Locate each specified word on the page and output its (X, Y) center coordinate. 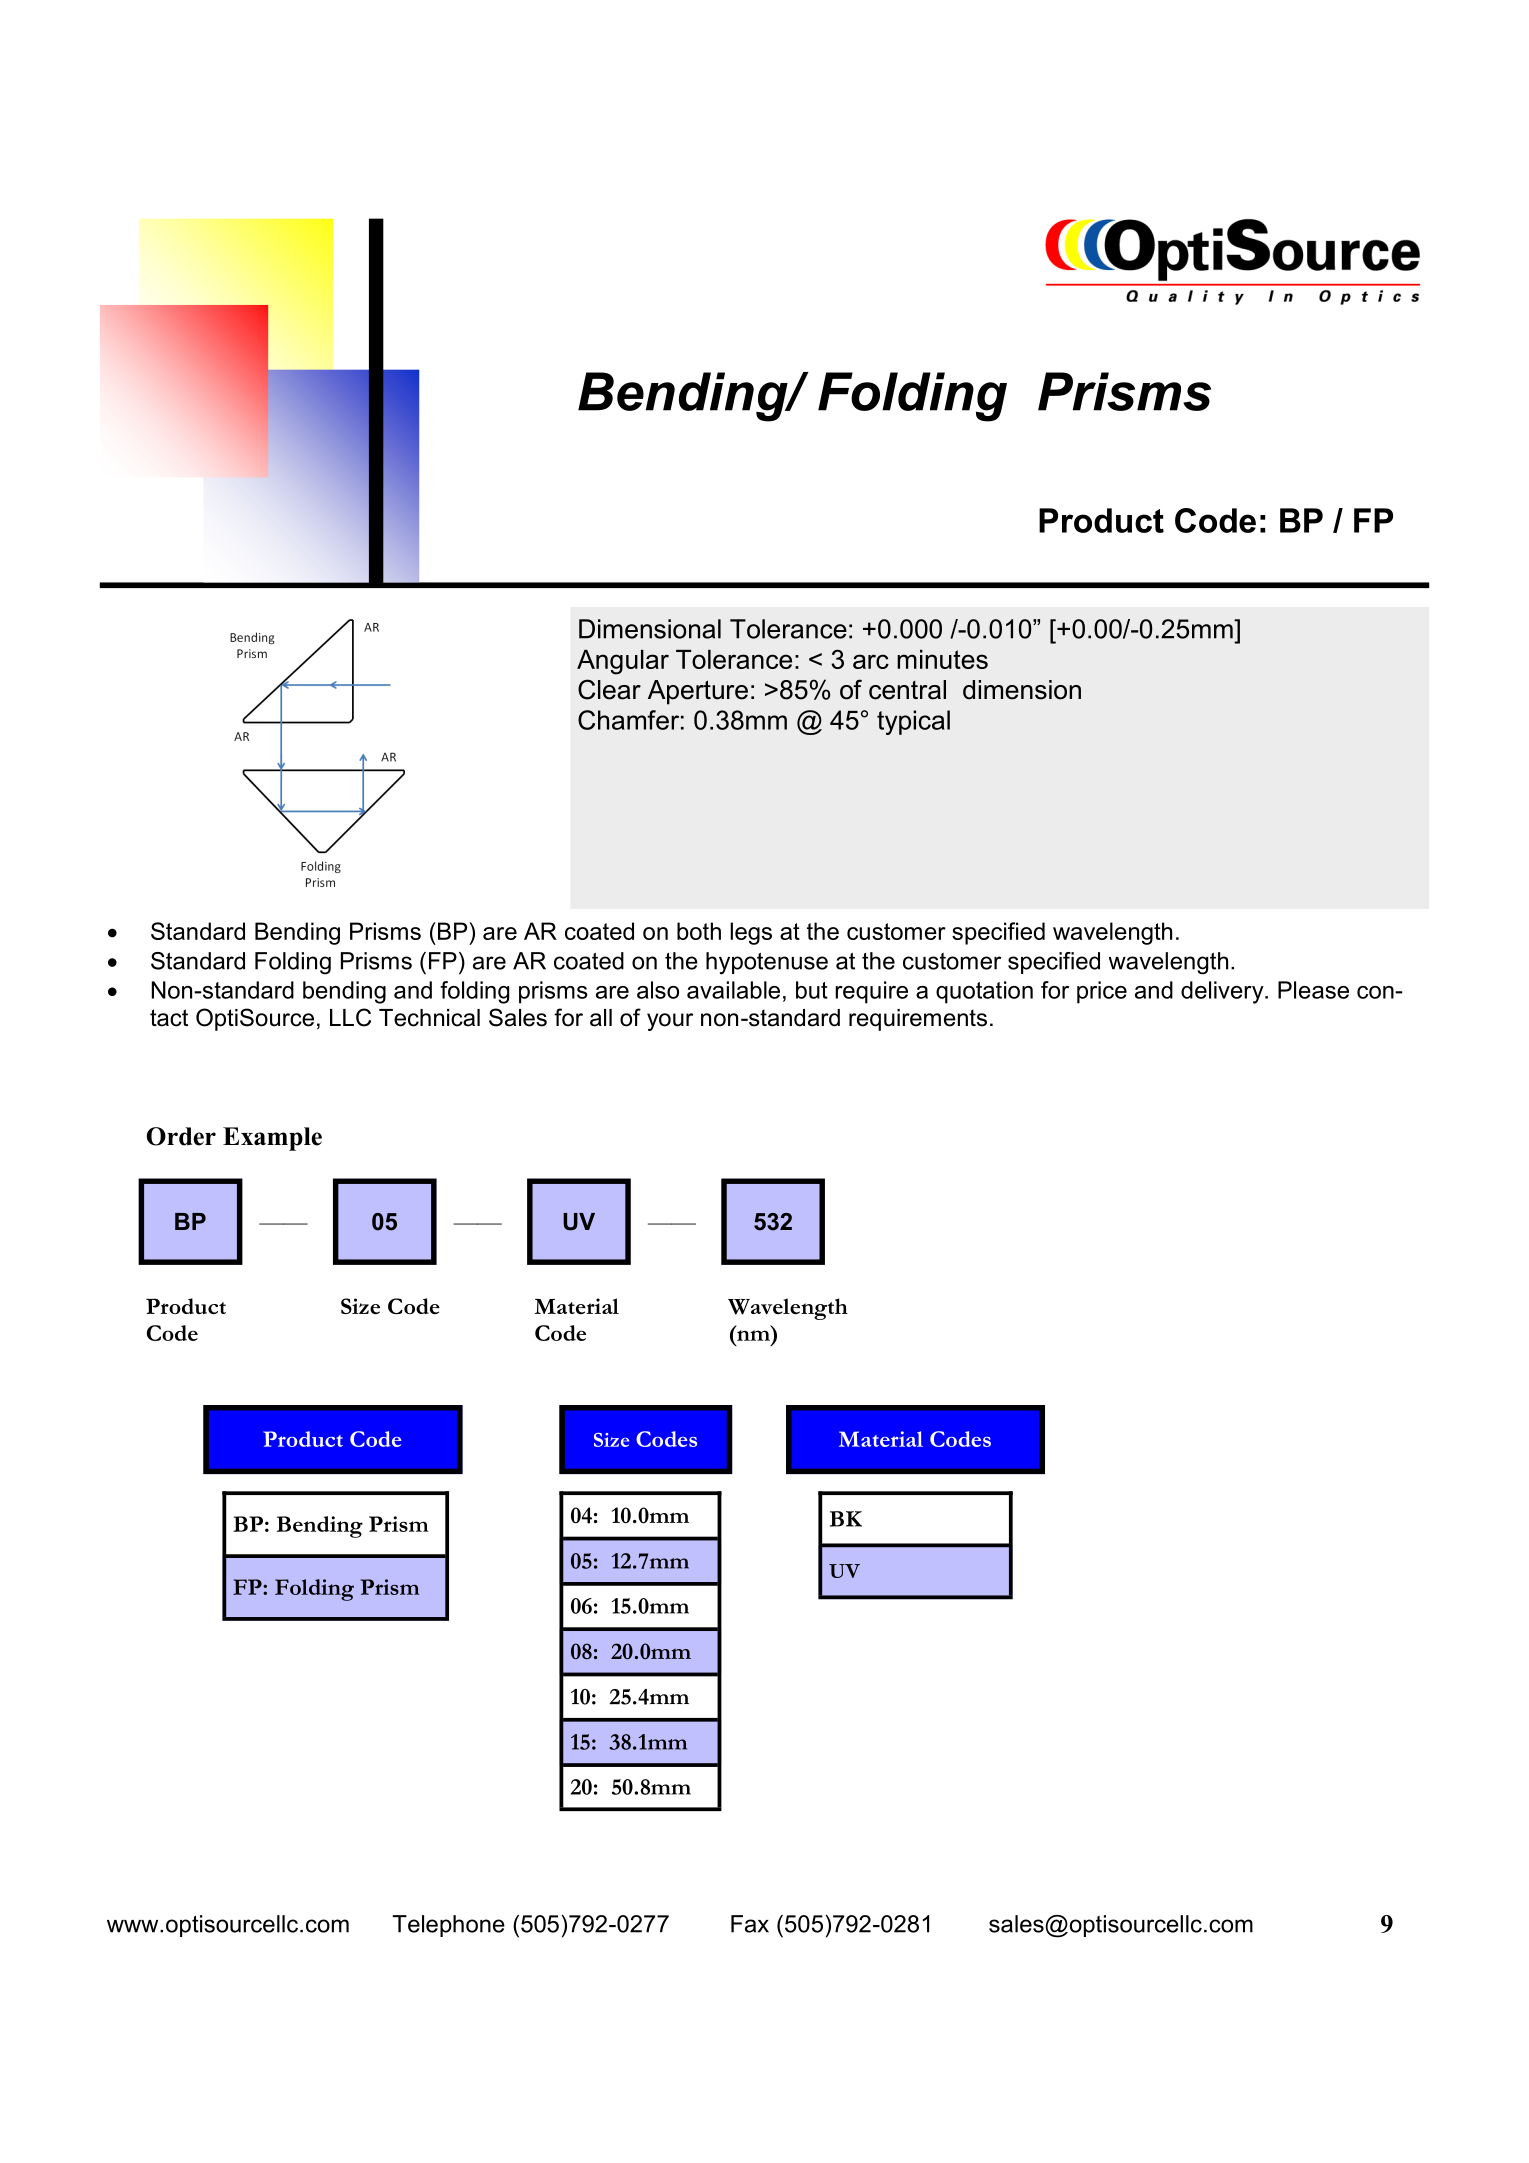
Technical (429, 1018)
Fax (750, 1924)
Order (181, 1136)
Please (1313, 990)
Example (272, 1139)
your (670, 1022)
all (601, 1018)
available (733, 990)
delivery (1223, 992)
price (1102, 992)
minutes (942, 659)
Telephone (449, 1926)
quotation (984, 992)
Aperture (698, 692)
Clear (609, 689)
